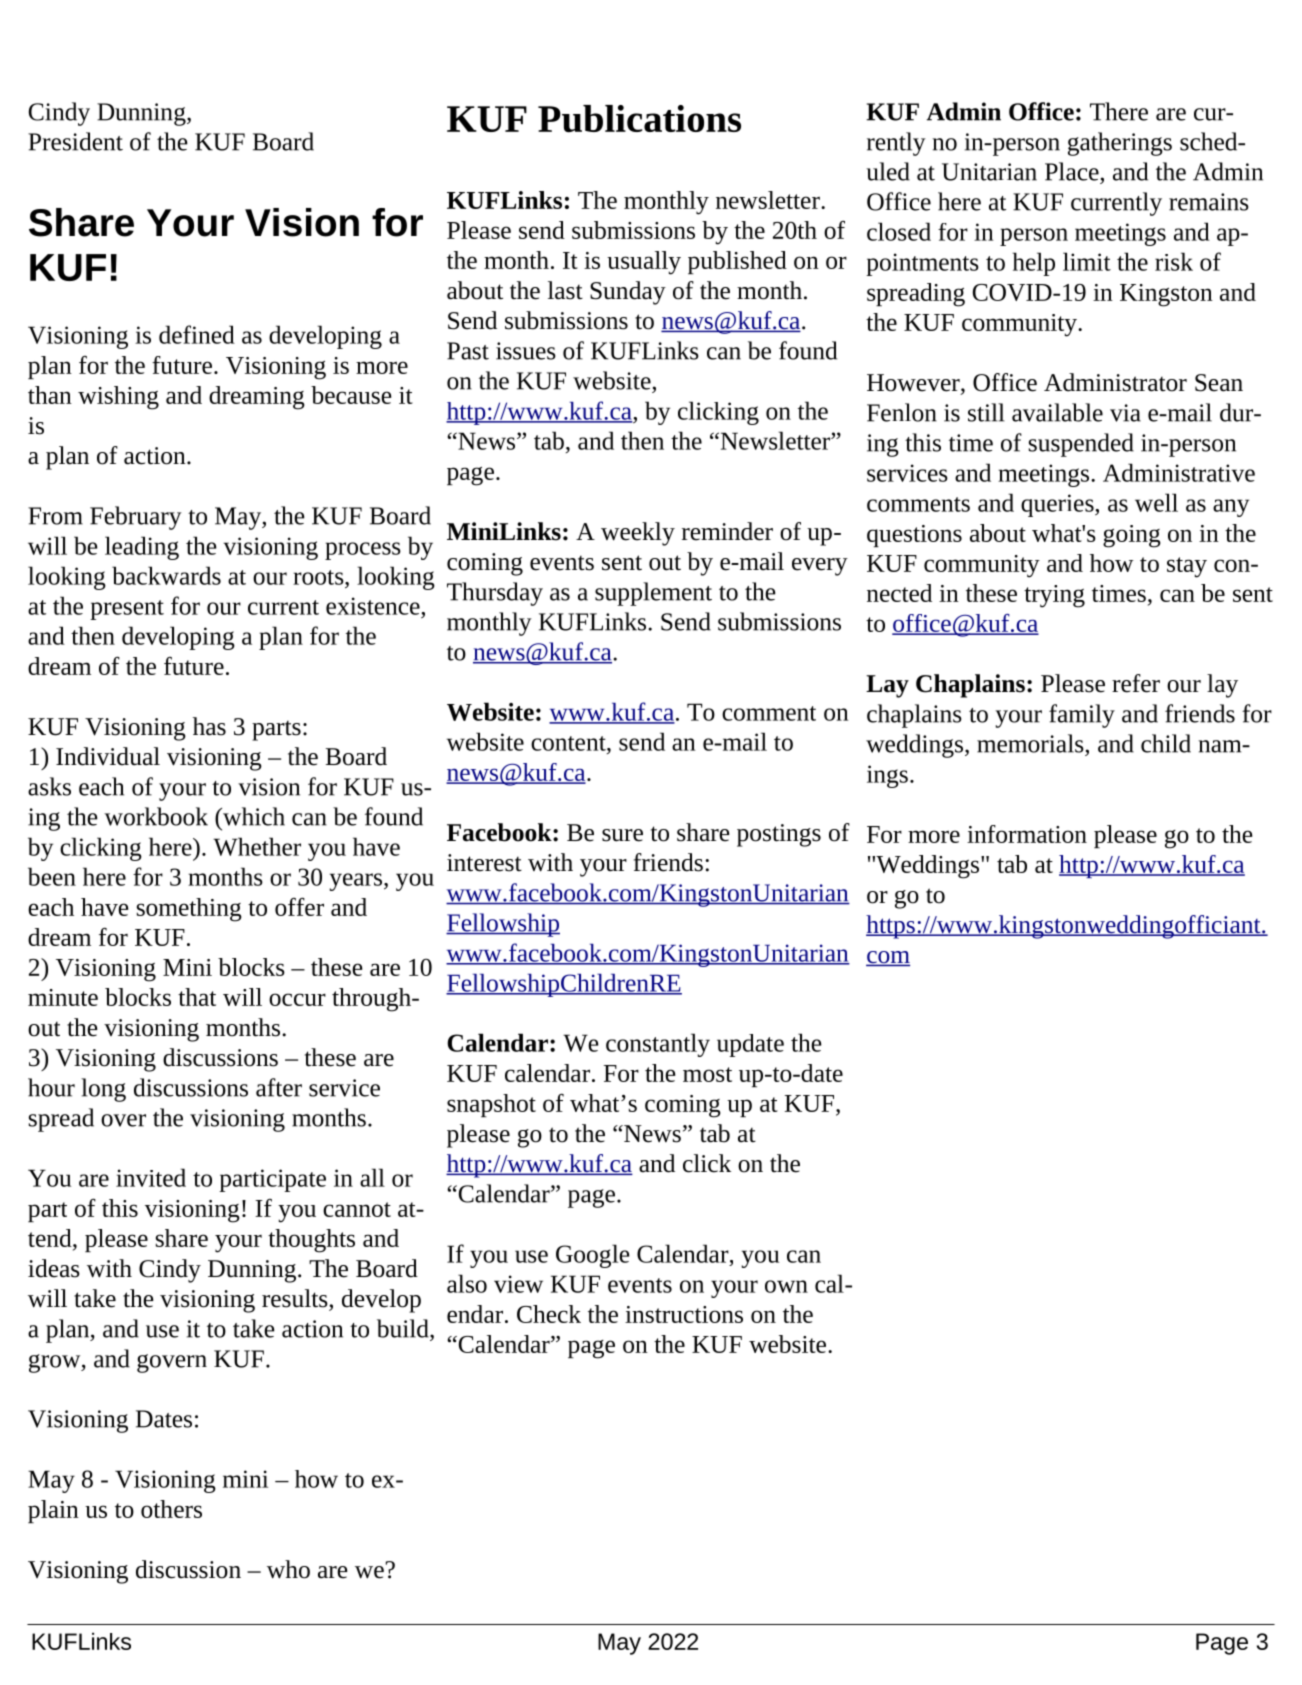 This screenshot has height=1685, width=1302. Describe the element at coordinates (156, 816) in the screenshot. I see `workbook` at that location.
